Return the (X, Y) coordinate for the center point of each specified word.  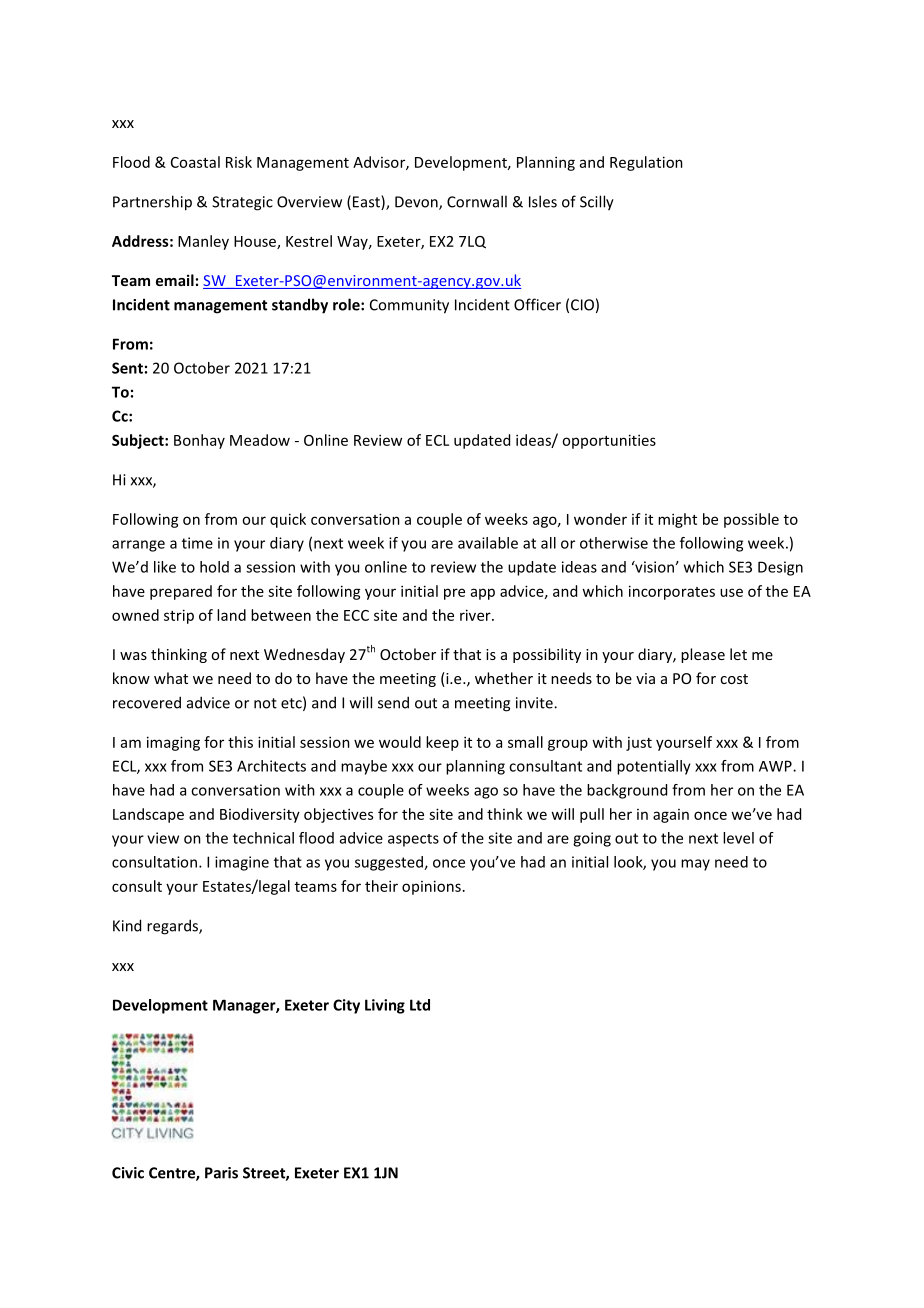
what (171, 678)
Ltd (420, 1005)
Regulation (646, 163)
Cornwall (477, 201)
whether (504, 678)
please (703, 655)
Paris (221, 1173)
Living (385, 1006)
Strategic (242, 203)
